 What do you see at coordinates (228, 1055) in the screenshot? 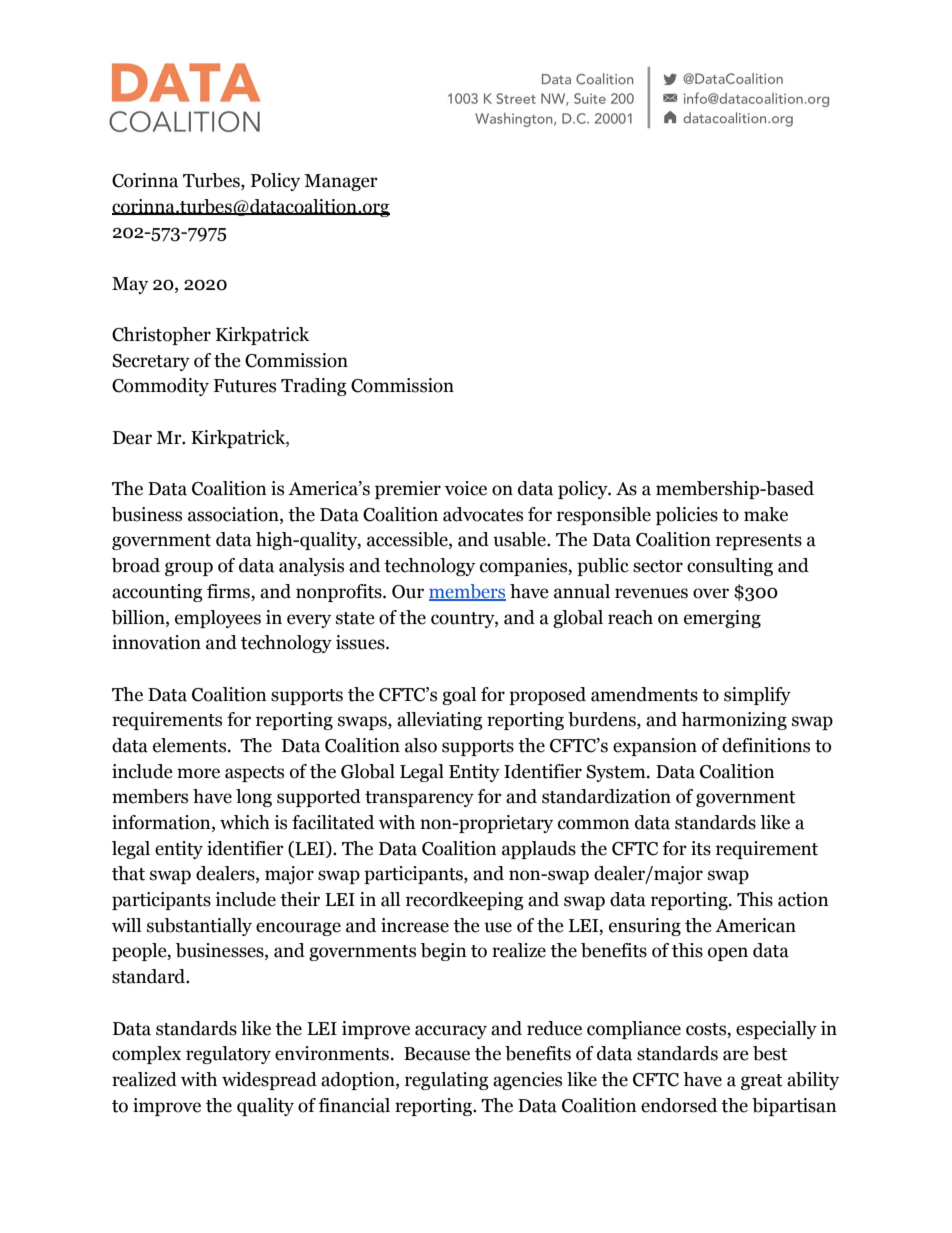
I see `regulatory` at bounding box center [228, 1055].
